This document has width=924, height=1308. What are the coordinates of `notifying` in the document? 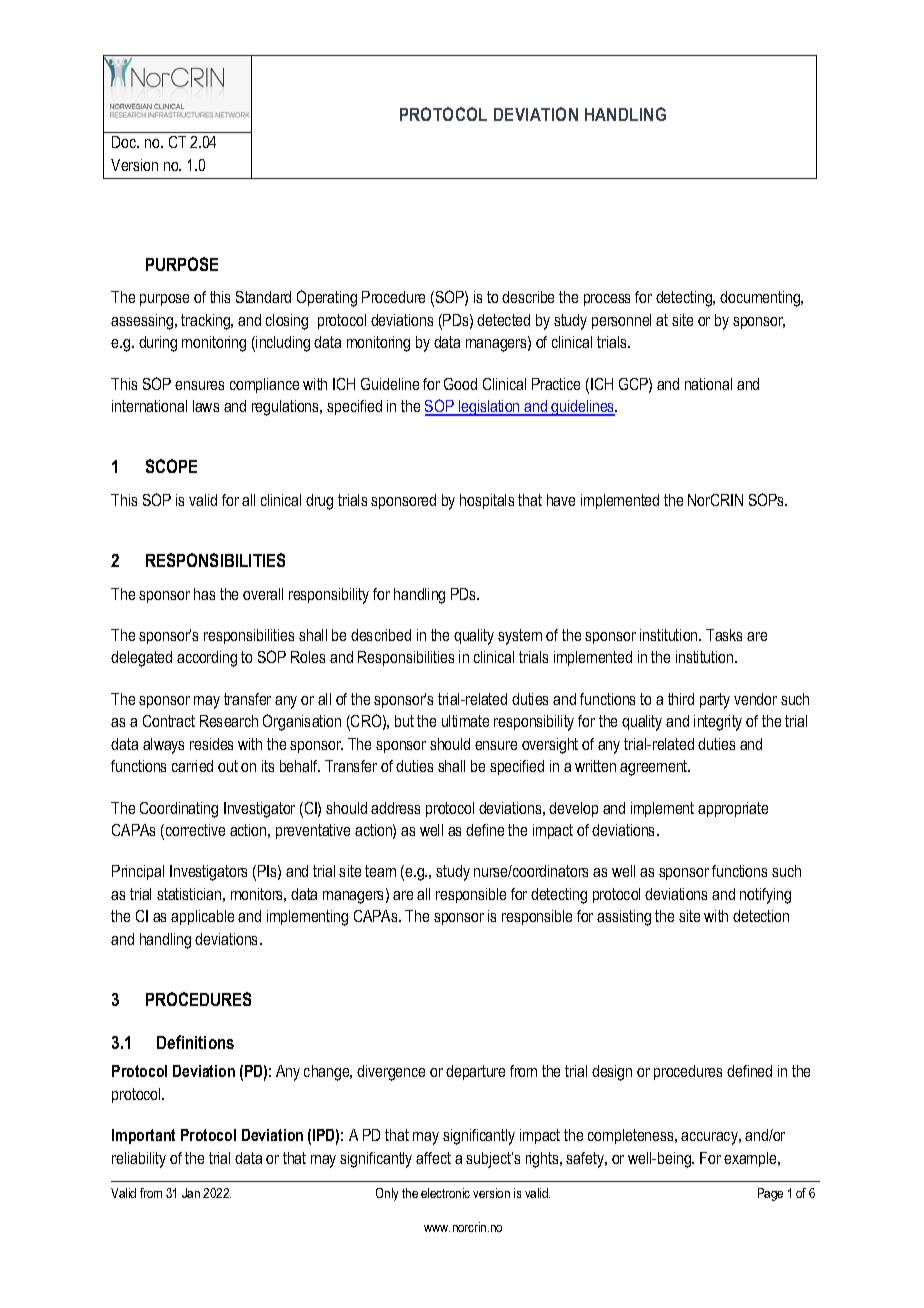 It's located at (765, 896).
